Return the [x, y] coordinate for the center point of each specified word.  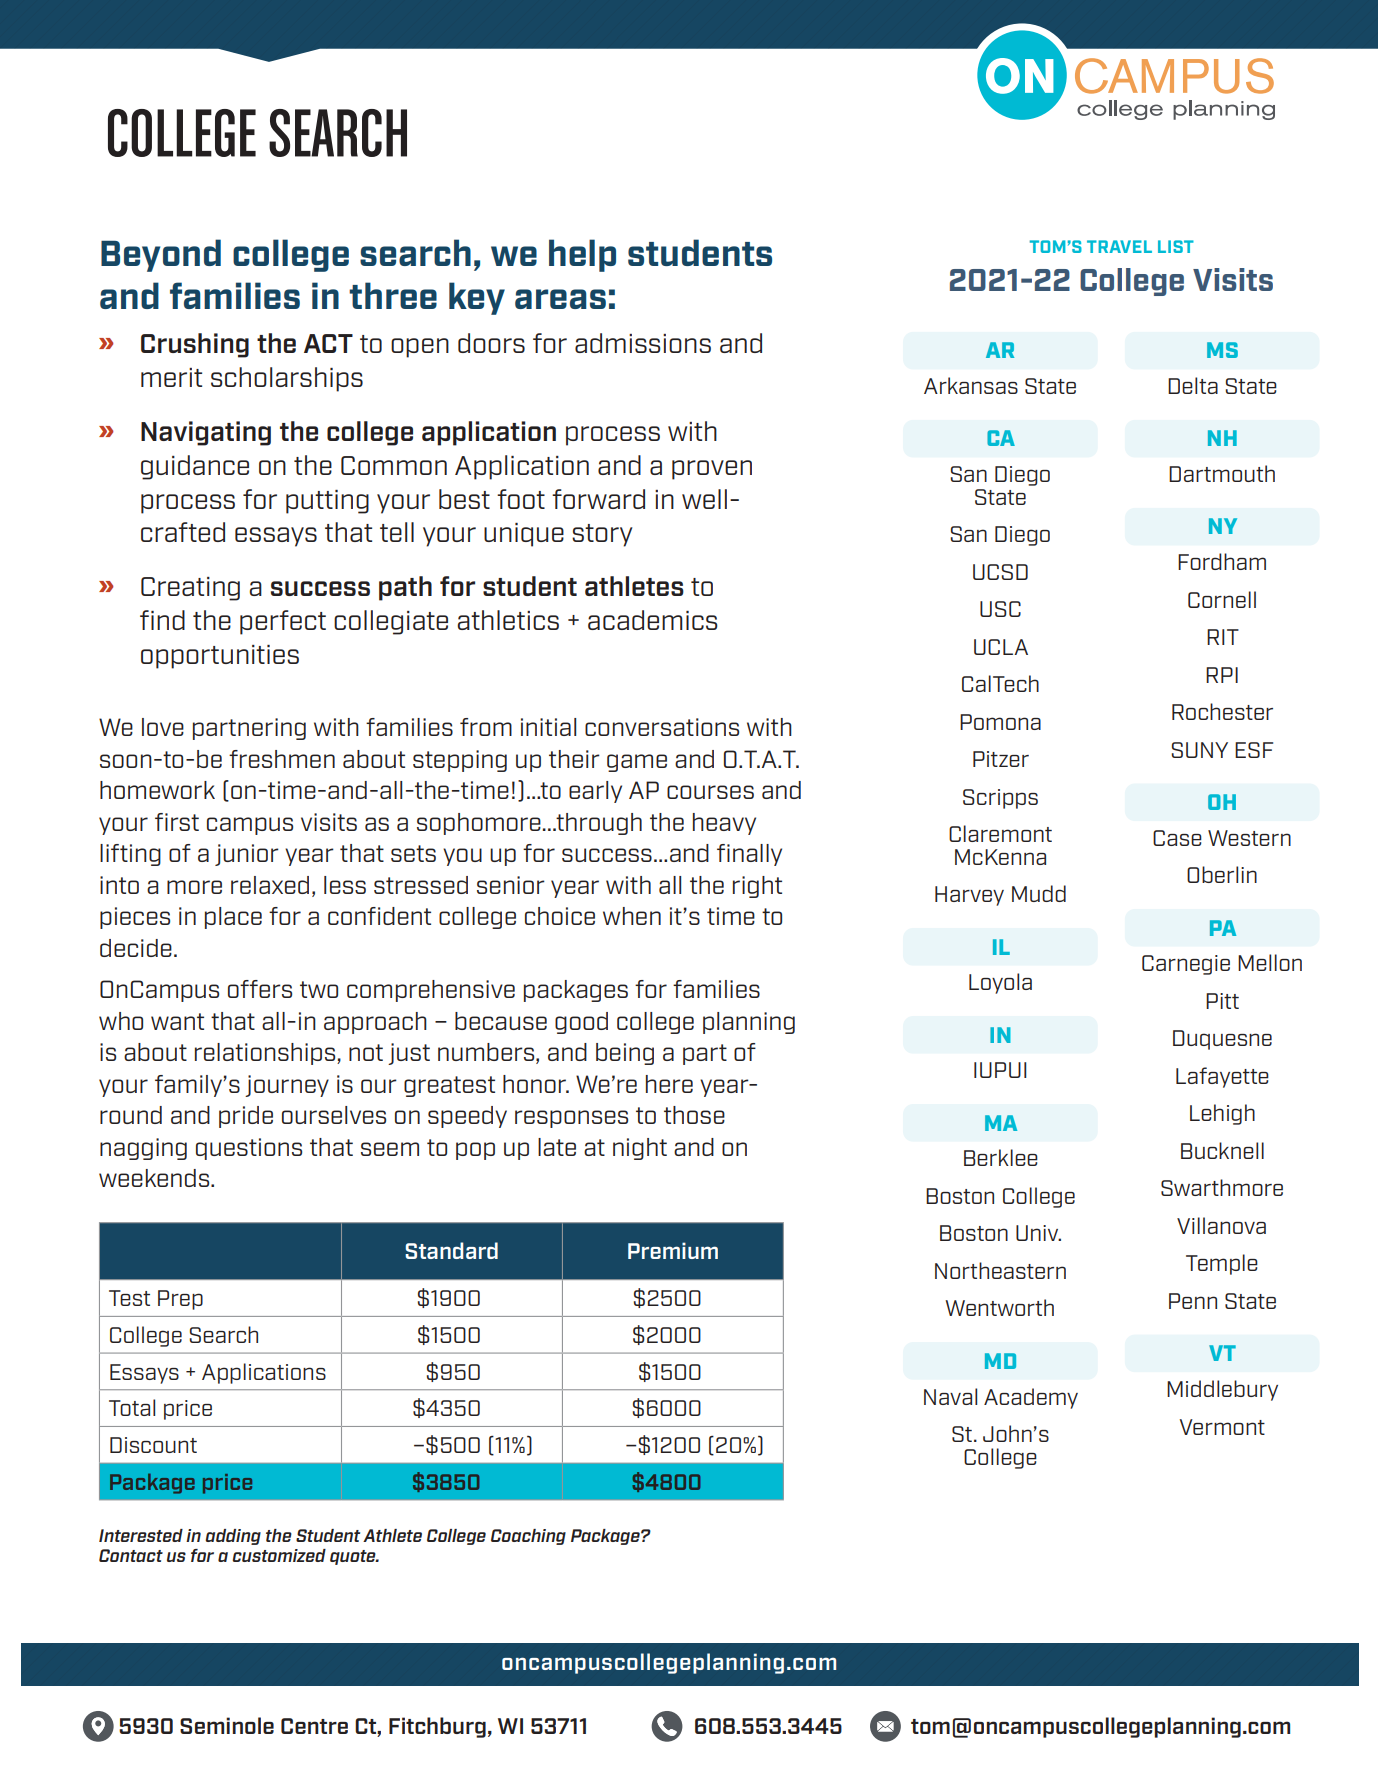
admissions [643, 343]
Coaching [528, 1537]
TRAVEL [1119, 246]
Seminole [227, 1725]
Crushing [195, 345]
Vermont [1222, 1427]
